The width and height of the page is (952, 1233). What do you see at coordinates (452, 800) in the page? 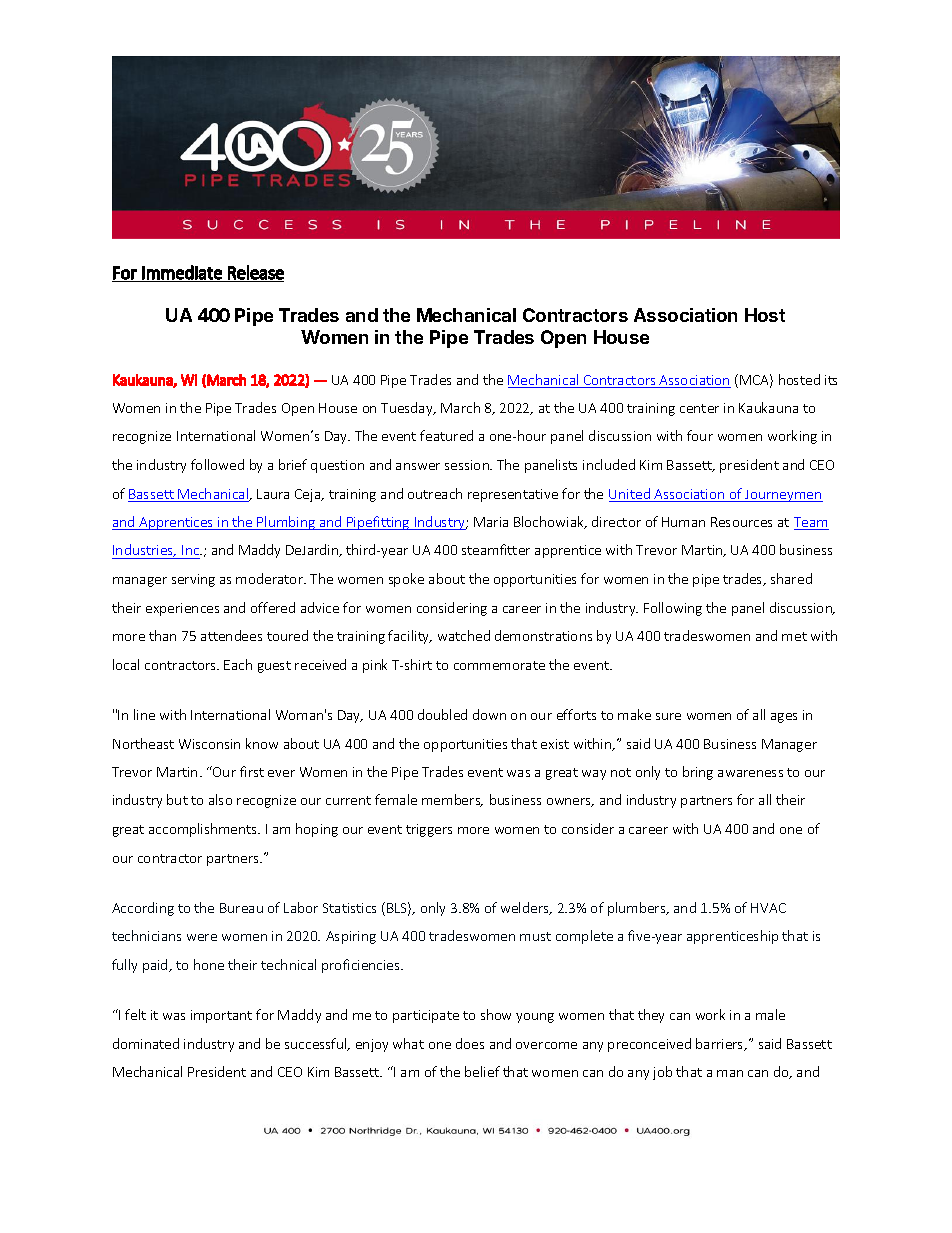
I see `members` at bounding box center [452, 800].
